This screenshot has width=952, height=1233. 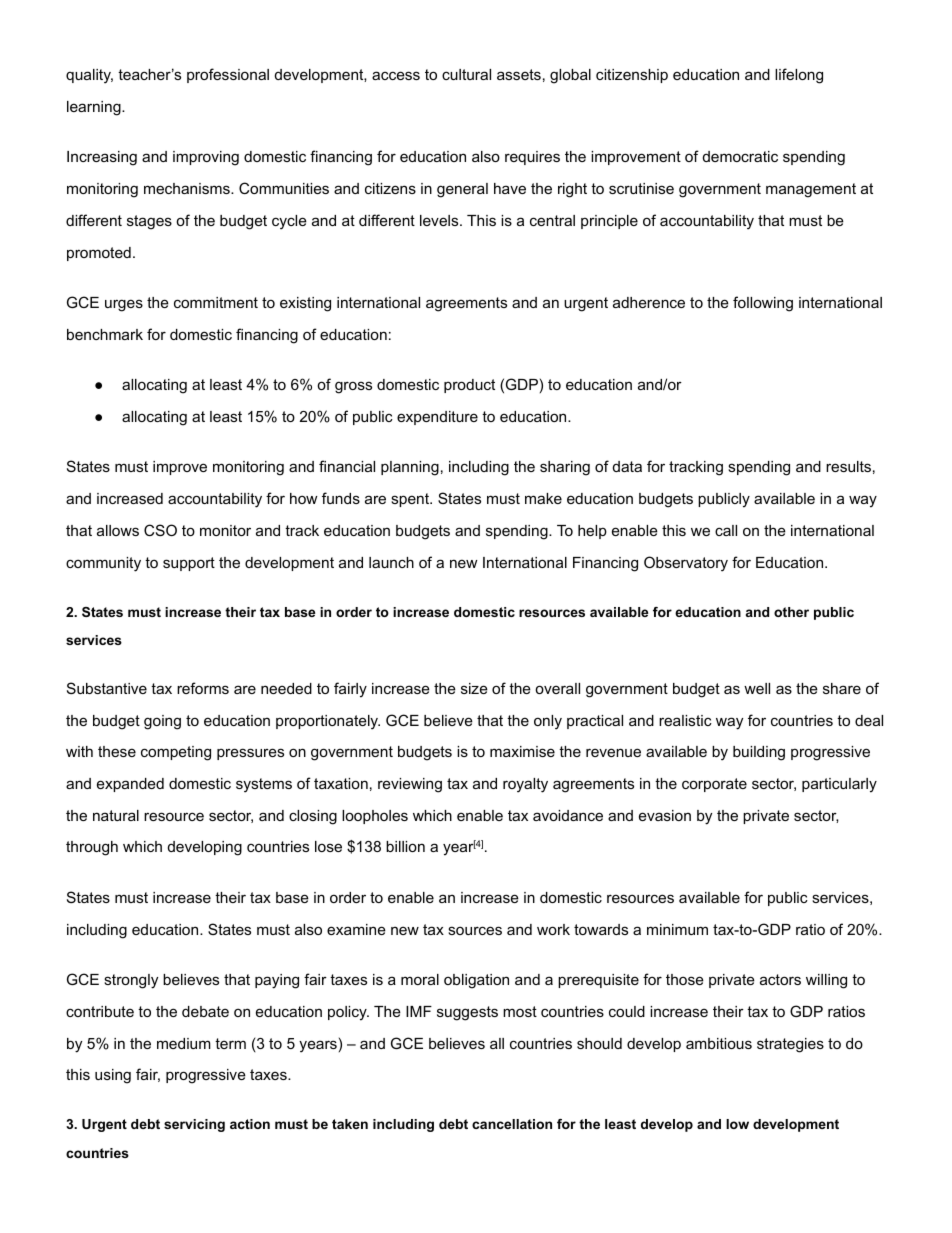 I want to click on building, so click(x=759, y=753).
